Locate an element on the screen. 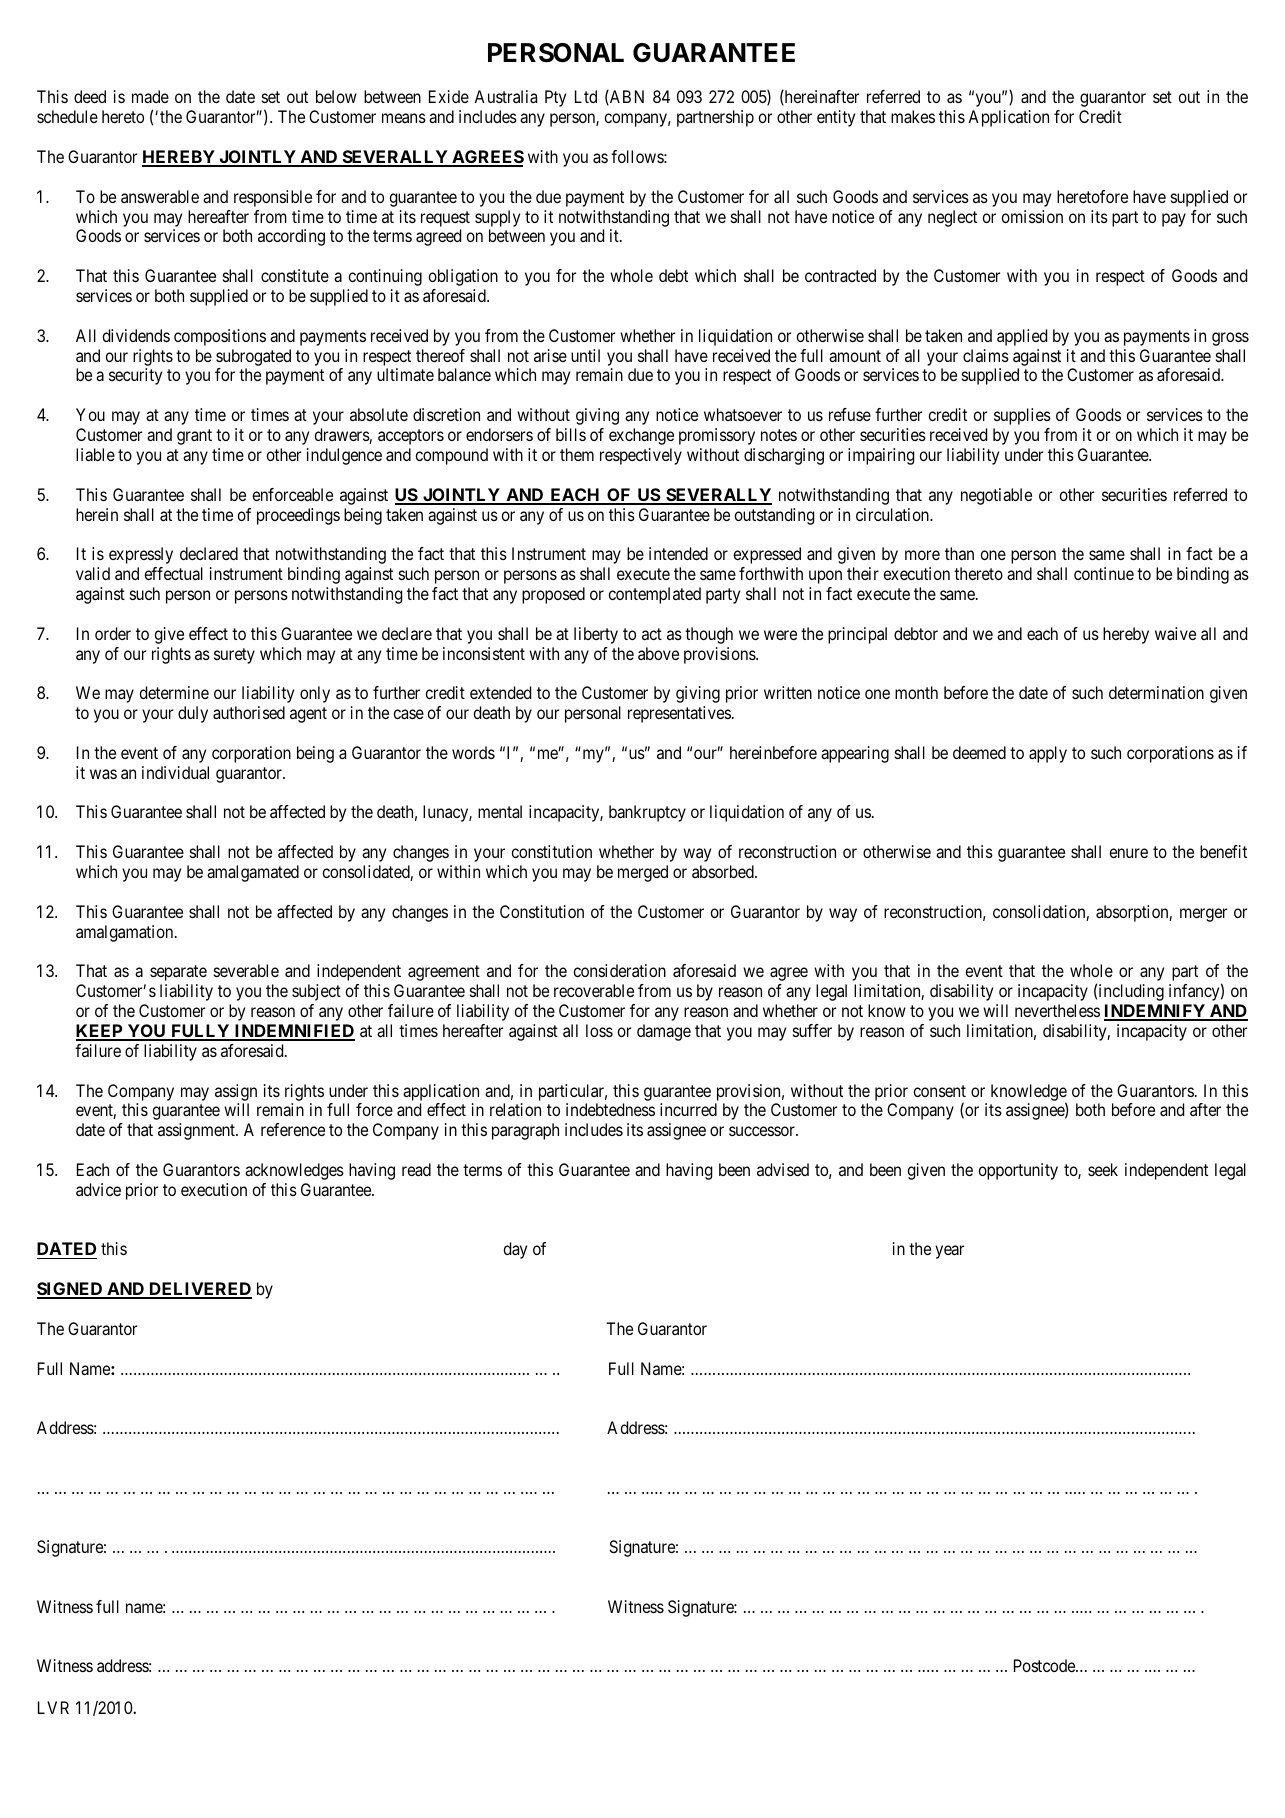  seek is located at coordinates (1103, 1169).
